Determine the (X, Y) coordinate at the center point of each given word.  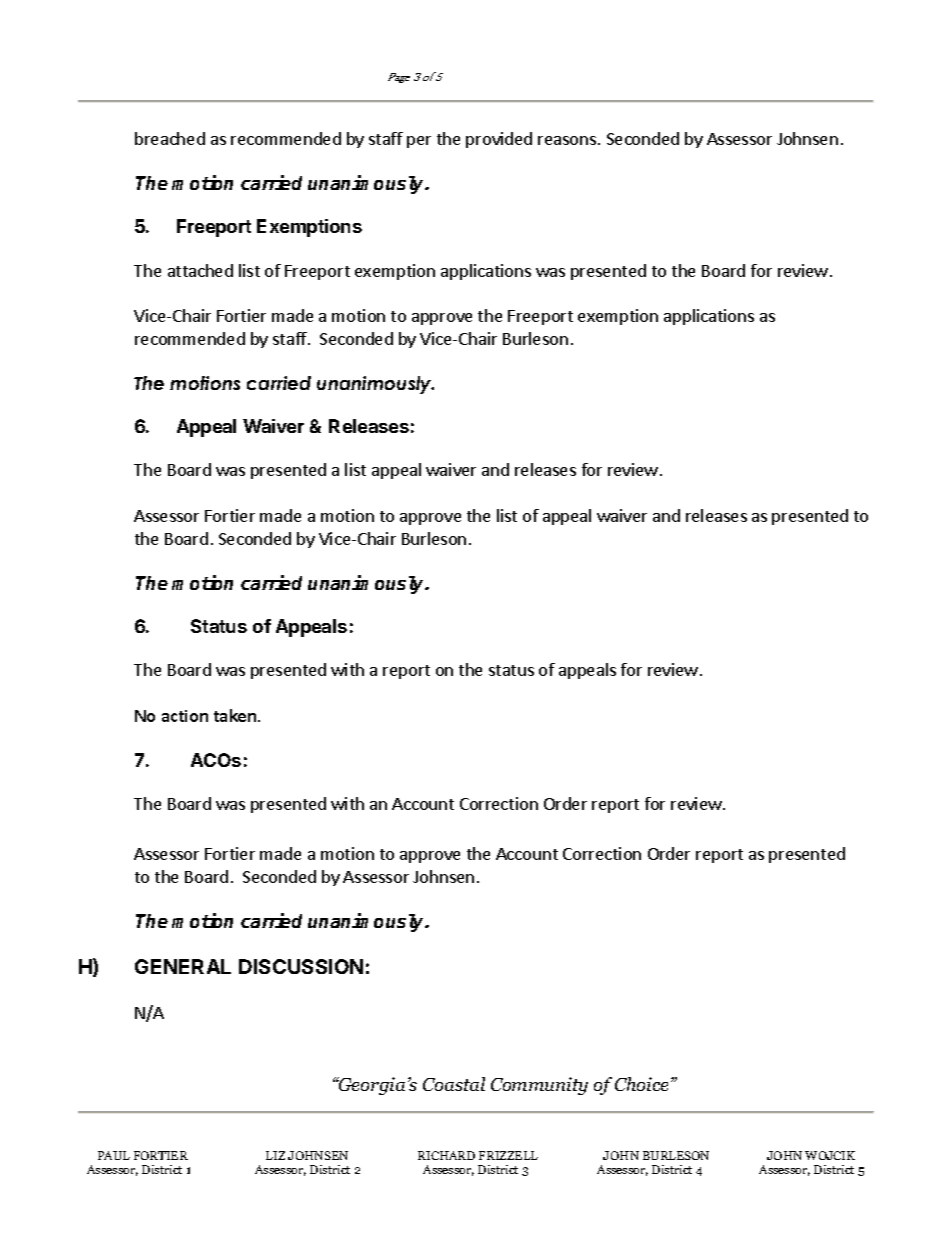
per (419, 142)
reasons (568, 140)
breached (170, 138)
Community (539, 1086)
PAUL (114, 1155)
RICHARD (446, 1155)
